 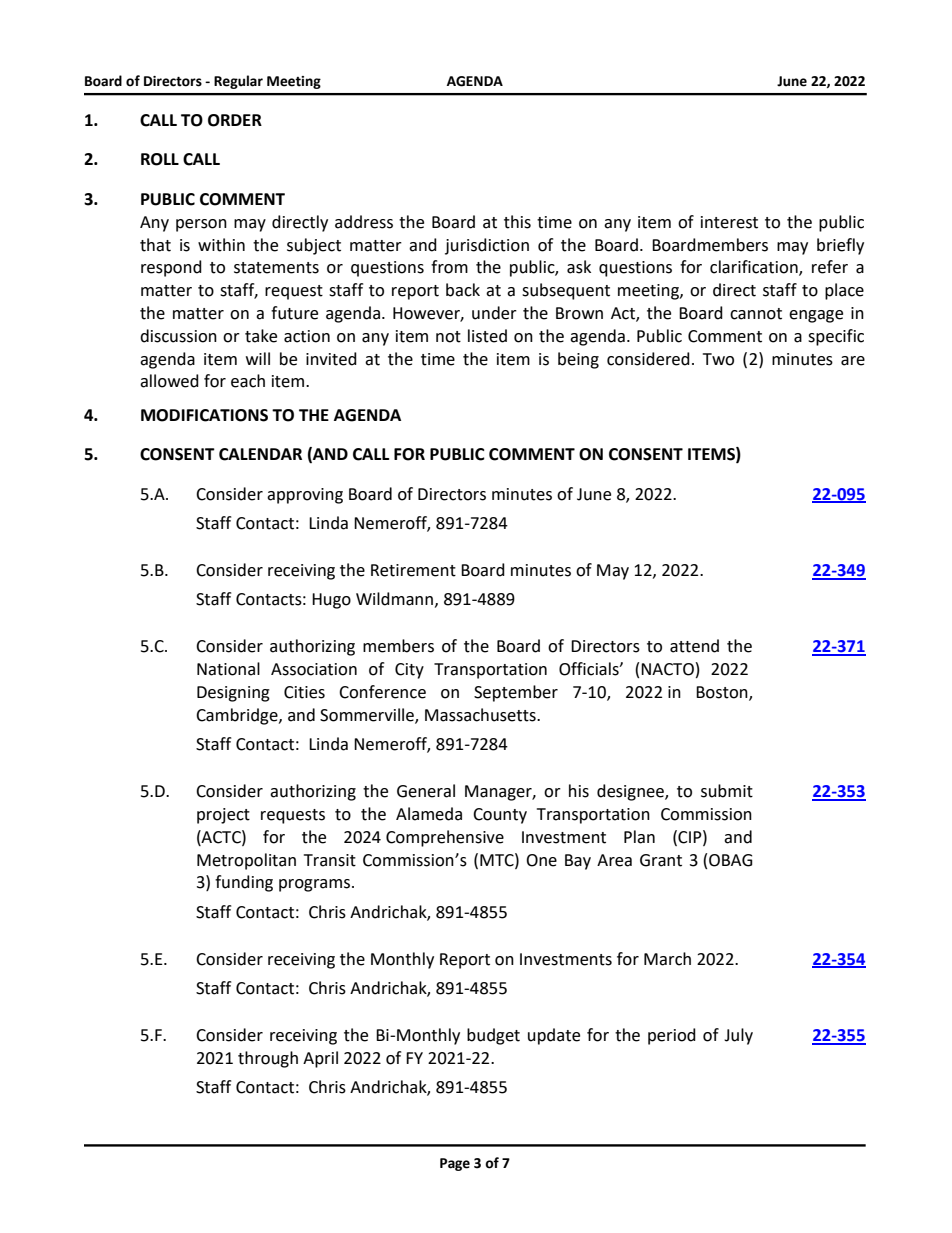 I want to click on interest, so click(x=729, y=222).
